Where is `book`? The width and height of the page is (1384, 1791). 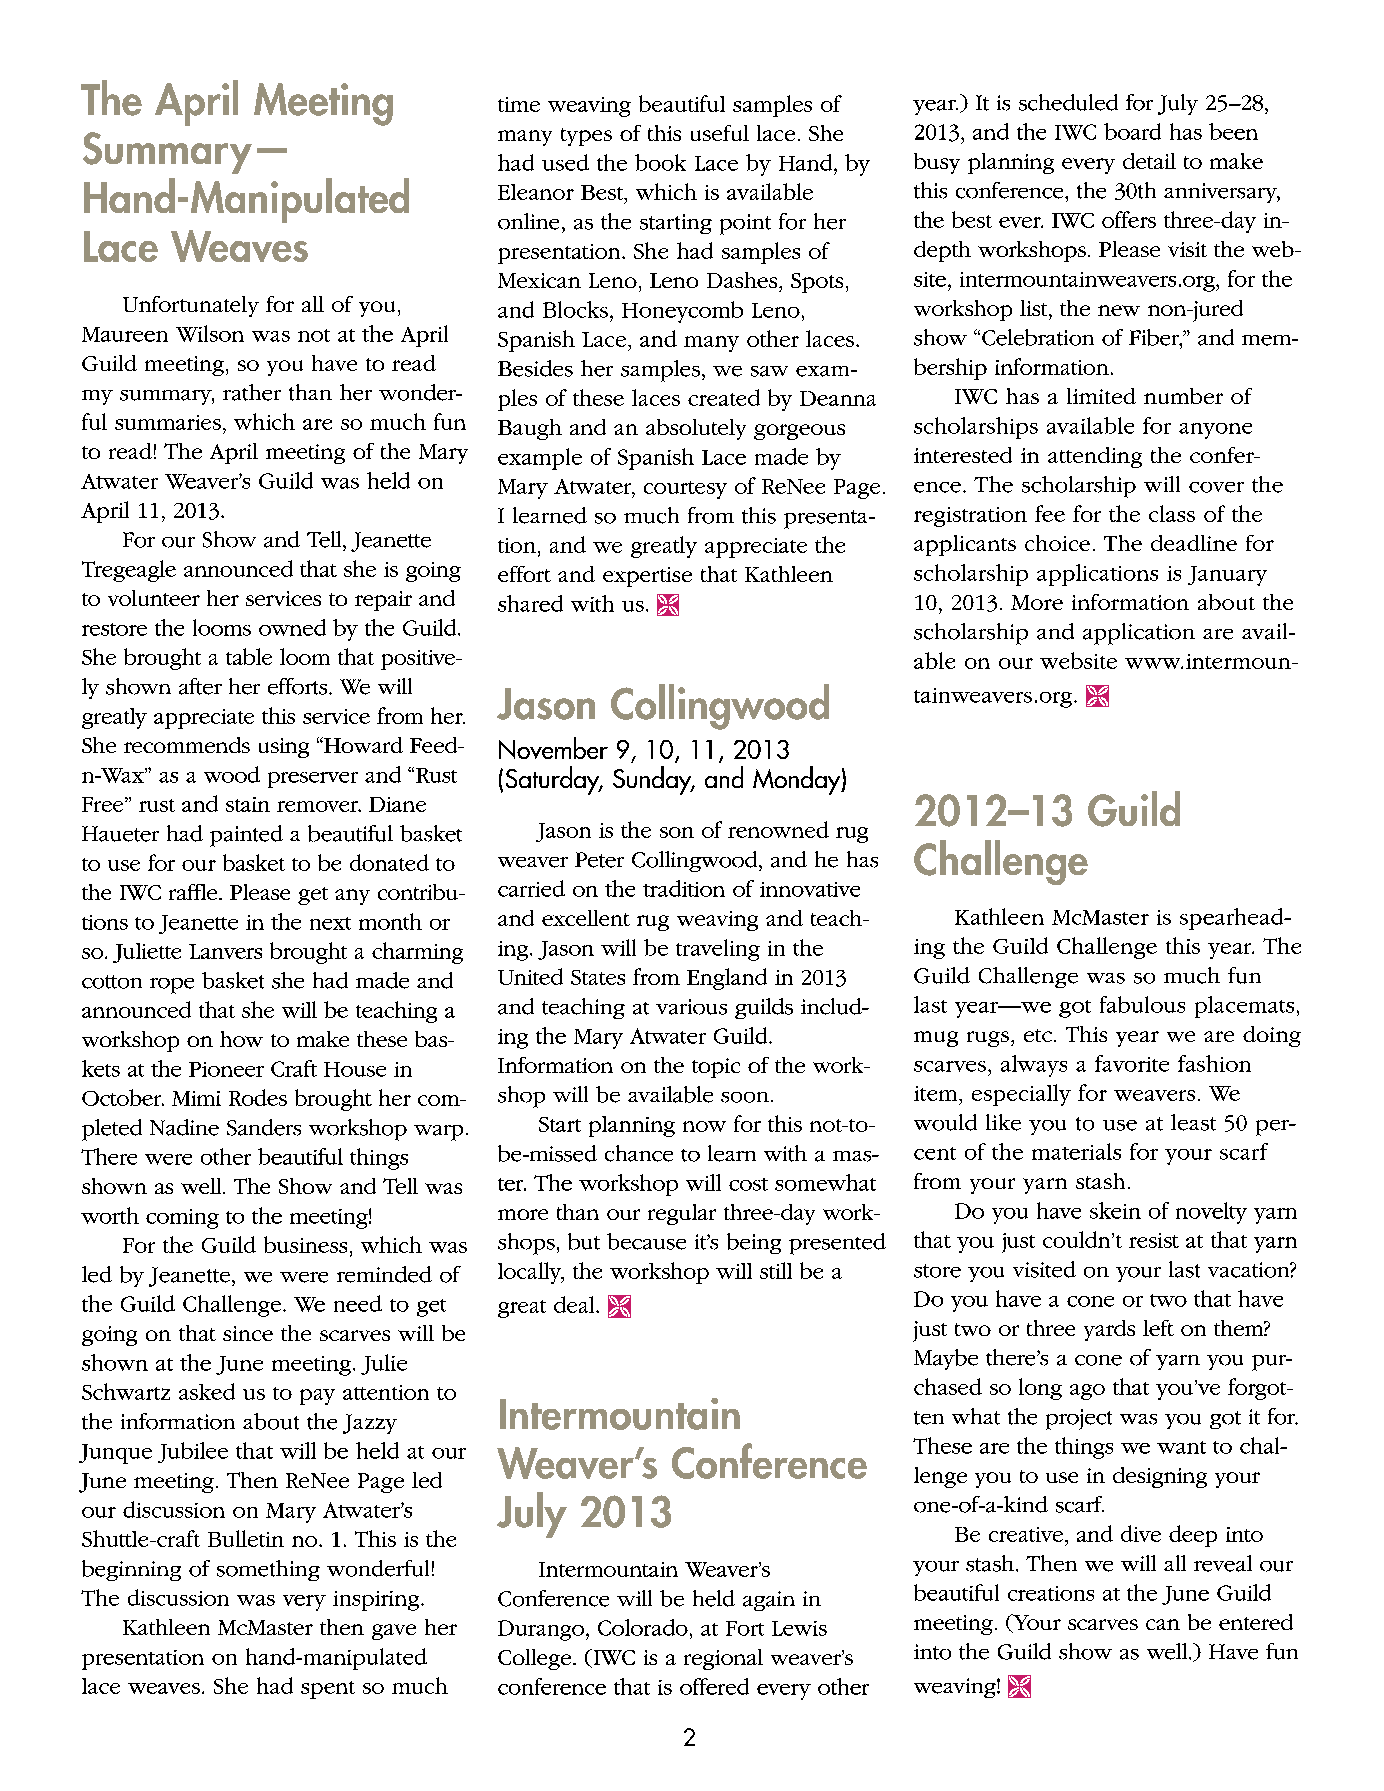 book is located at coordinates (660, 162).
